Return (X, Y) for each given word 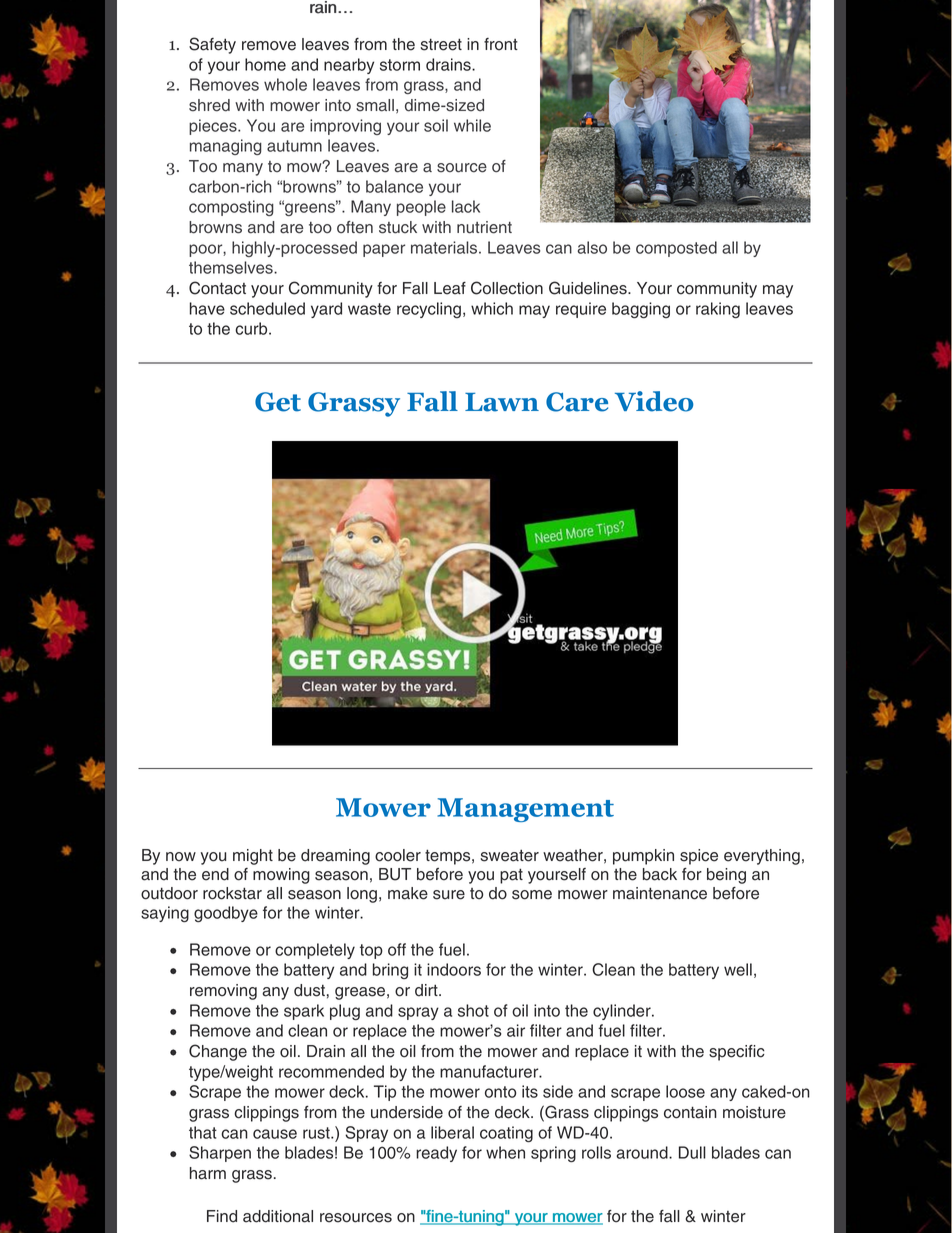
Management (525, 810)
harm (208, 1173)
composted (676, 249)
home (265, 64)
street (441, 44)
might (253, 857)
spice (699, 857)
